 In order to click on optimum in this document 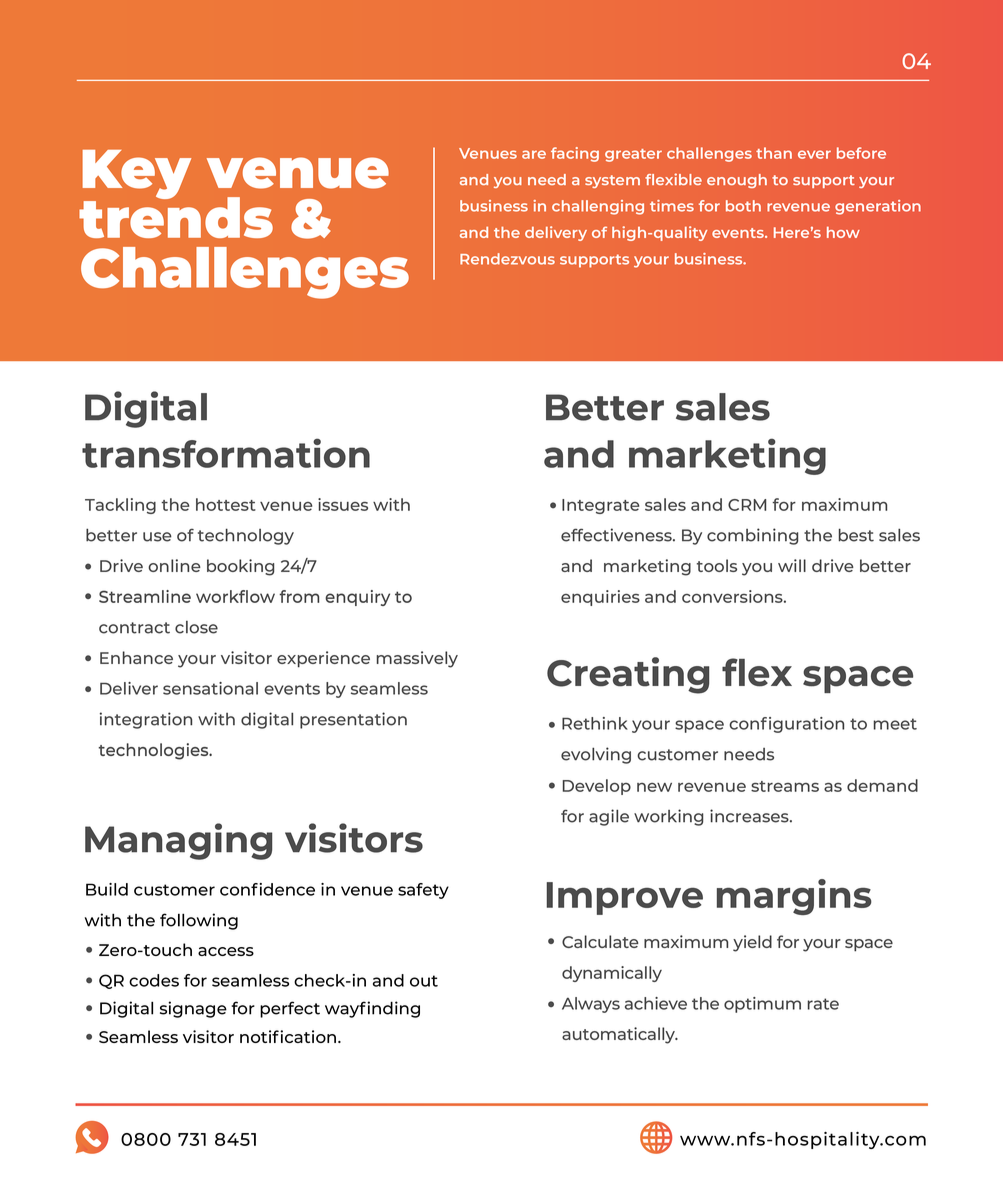, I will do `click(762, 1005)`.
